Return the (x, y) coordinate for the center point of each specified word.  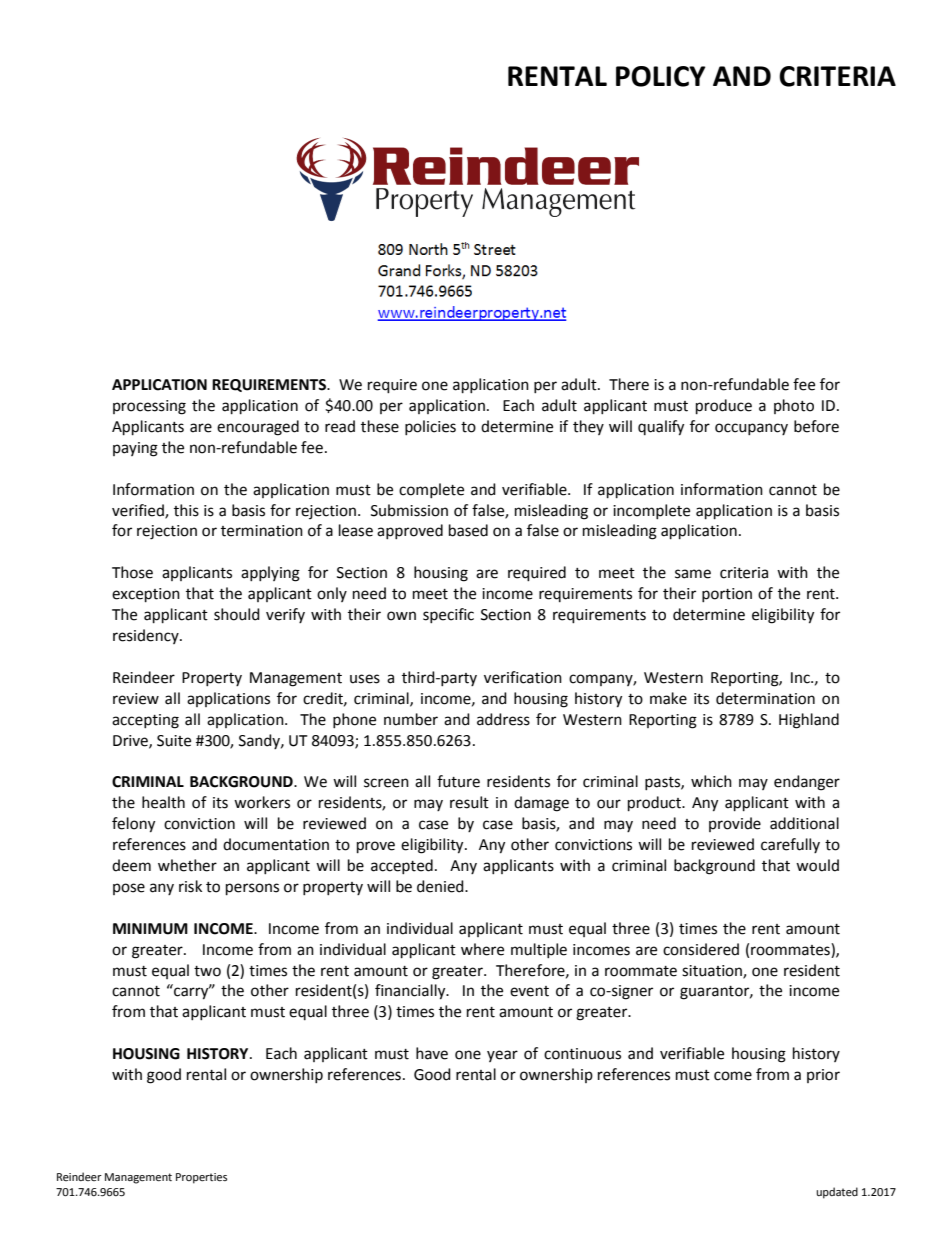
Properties (201, 1178)
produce (724, 407)
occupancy (751, 429)
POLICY (661, 76)
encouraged (258, 428)
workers (262, 802)
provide (735, 824)
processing (149, 407)
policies (430, 427)
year (502, 1056)
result (469, 802)
